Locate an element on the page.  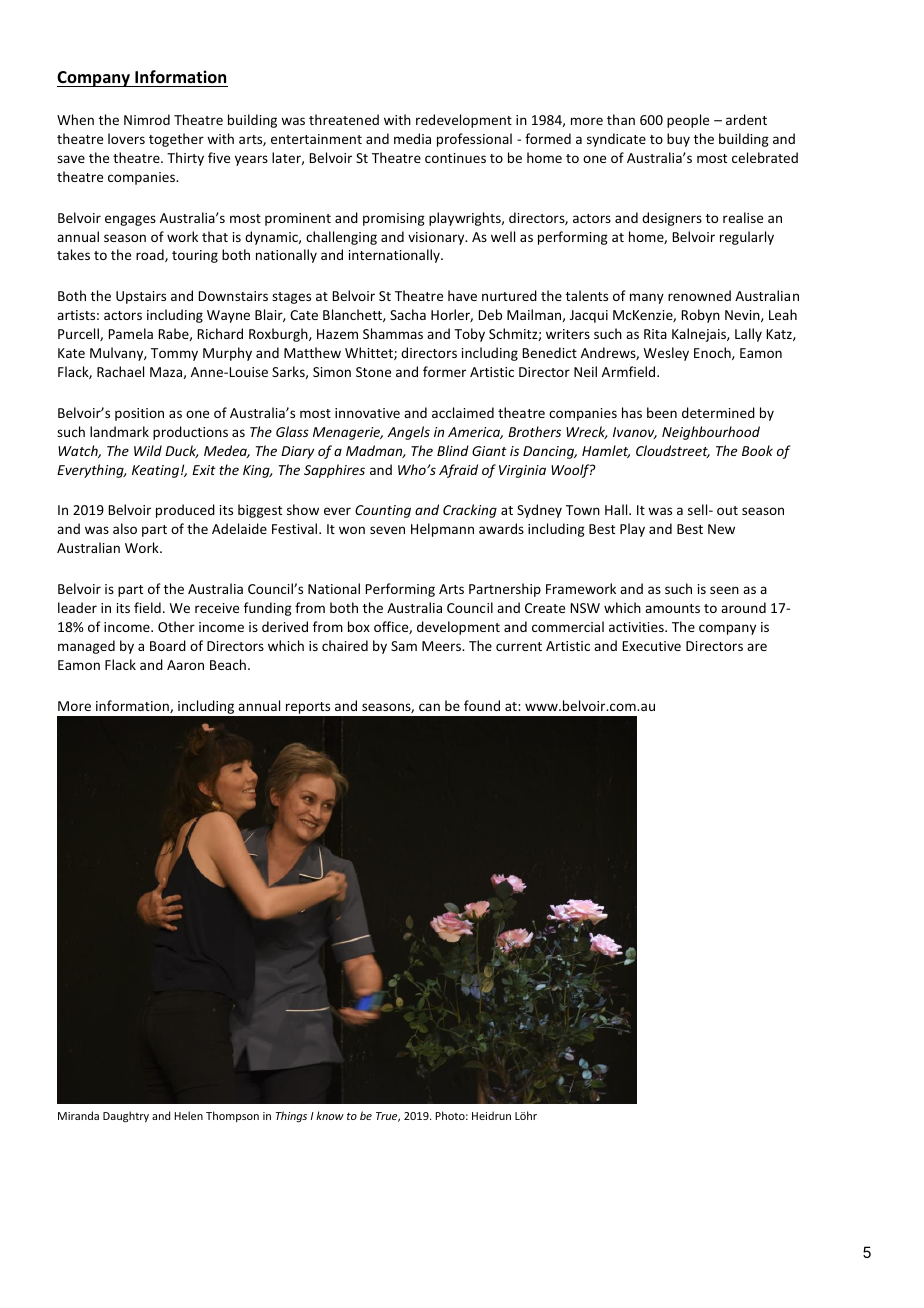
together is located at coordinates (176, 140).
